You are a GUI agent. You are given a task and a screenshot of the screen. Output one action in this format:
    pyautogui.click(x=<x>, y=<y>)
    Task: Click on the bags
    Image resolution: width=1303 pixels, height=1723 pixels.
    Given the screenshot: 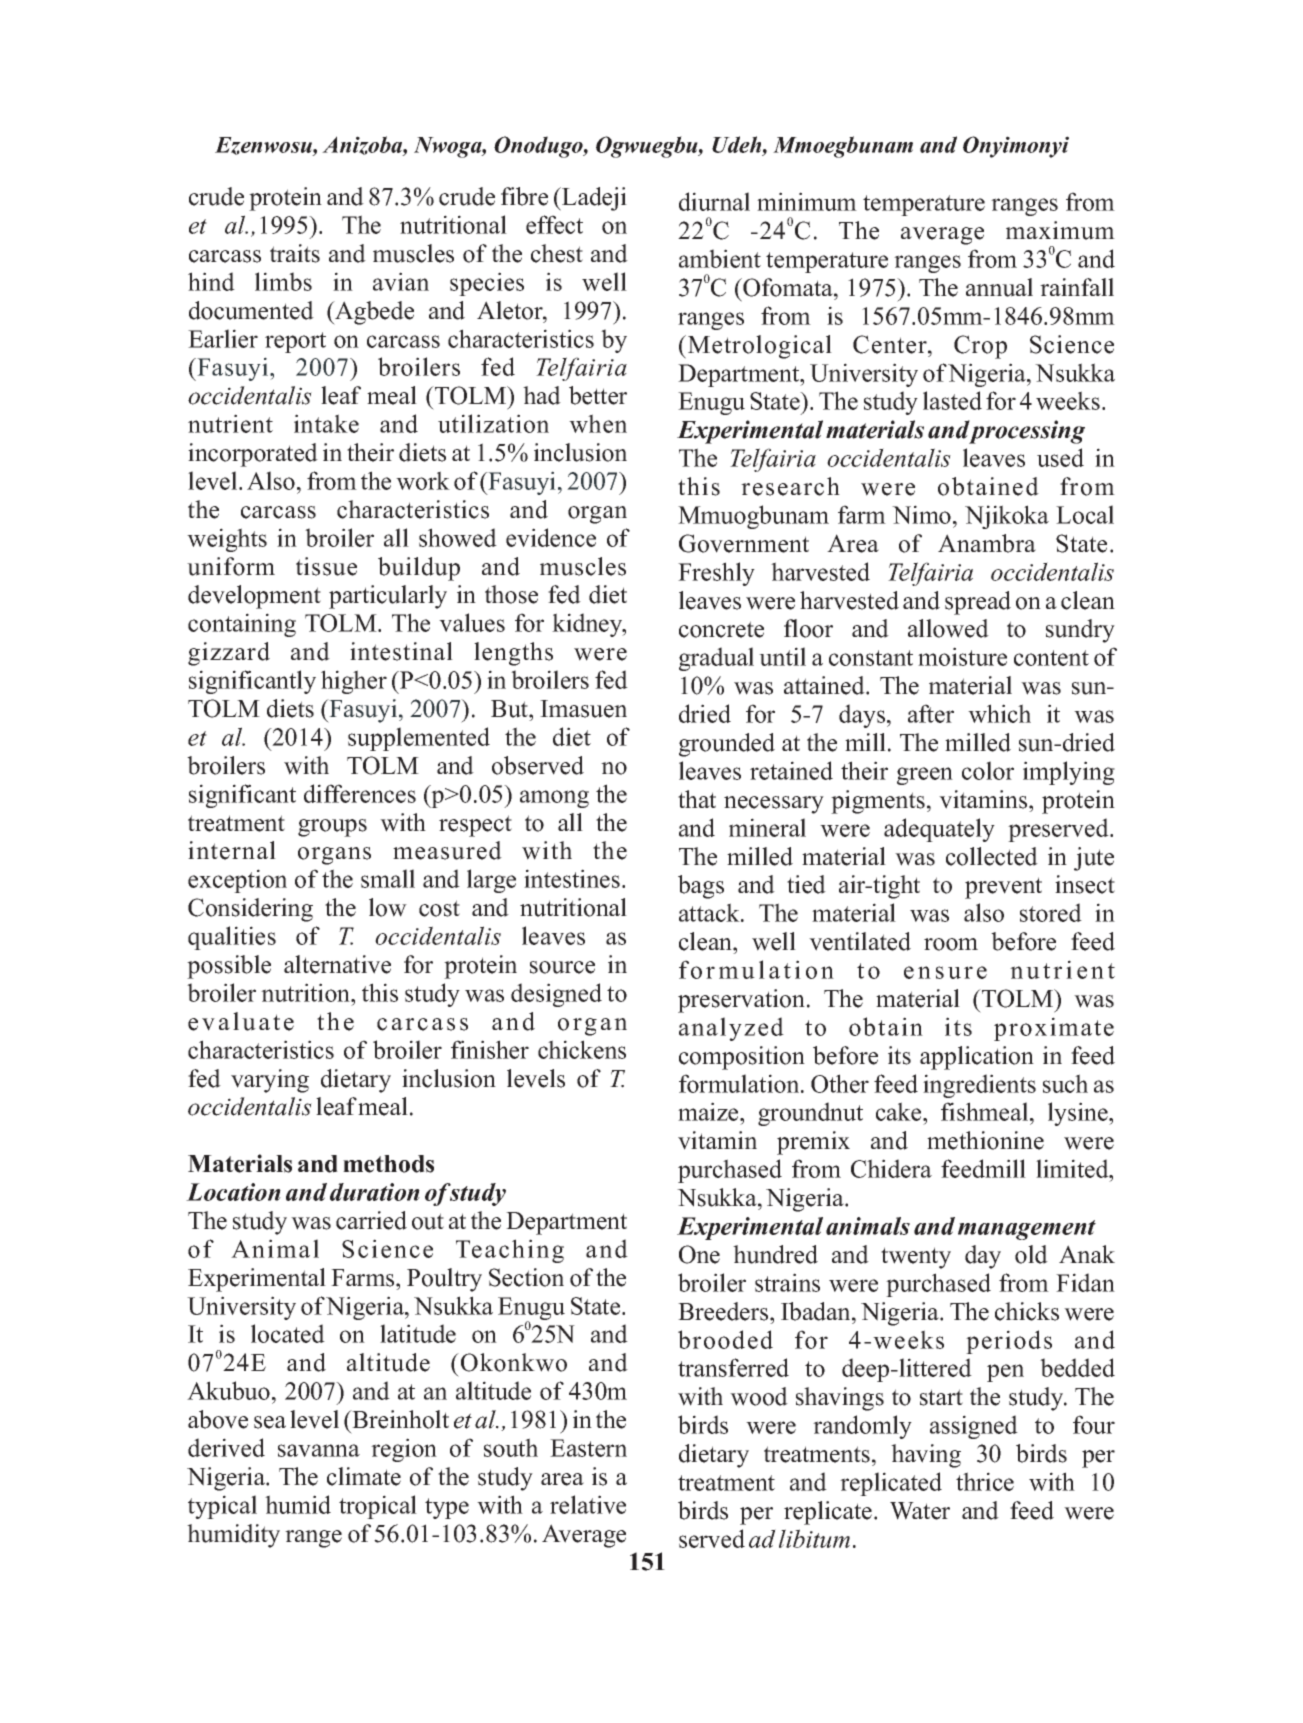 What is the action you would take?
    pyautogui.click(x=701, y=887)
